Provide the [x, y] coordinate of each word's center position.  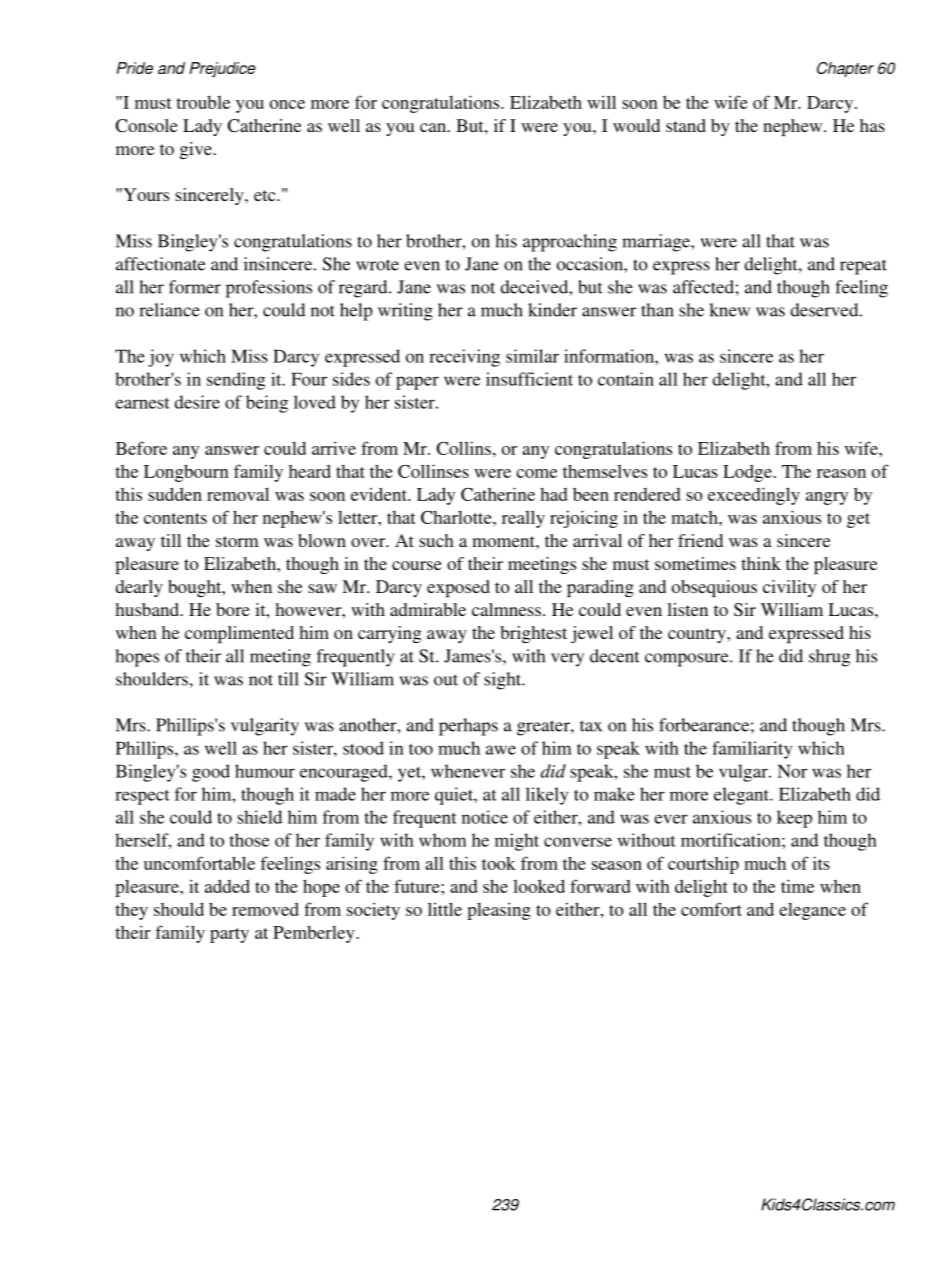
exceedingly [754, 496]
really [523, 519]
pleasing [499, 911]
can [434, 127]
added [227, 886]
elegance [812, 911]
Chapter [845, 69]
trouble [203, 102]
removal [238, 494]
